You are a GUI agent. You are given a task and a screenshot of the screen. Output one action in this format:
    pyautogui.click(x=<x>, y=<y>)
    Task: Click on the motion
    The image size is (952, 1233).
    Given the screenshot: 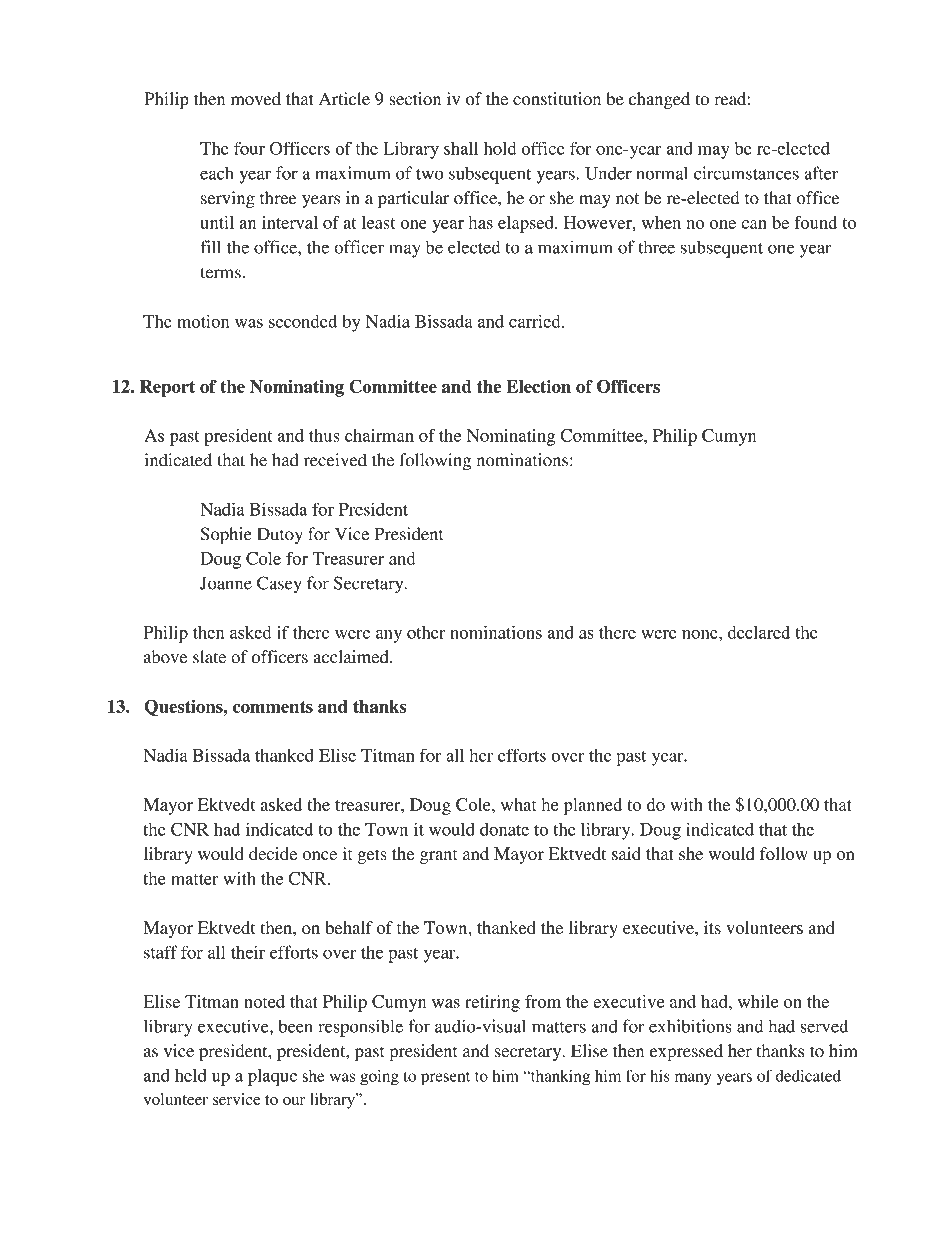 What is the action you would take?
    pyautogui.click(x=203, y=321)
